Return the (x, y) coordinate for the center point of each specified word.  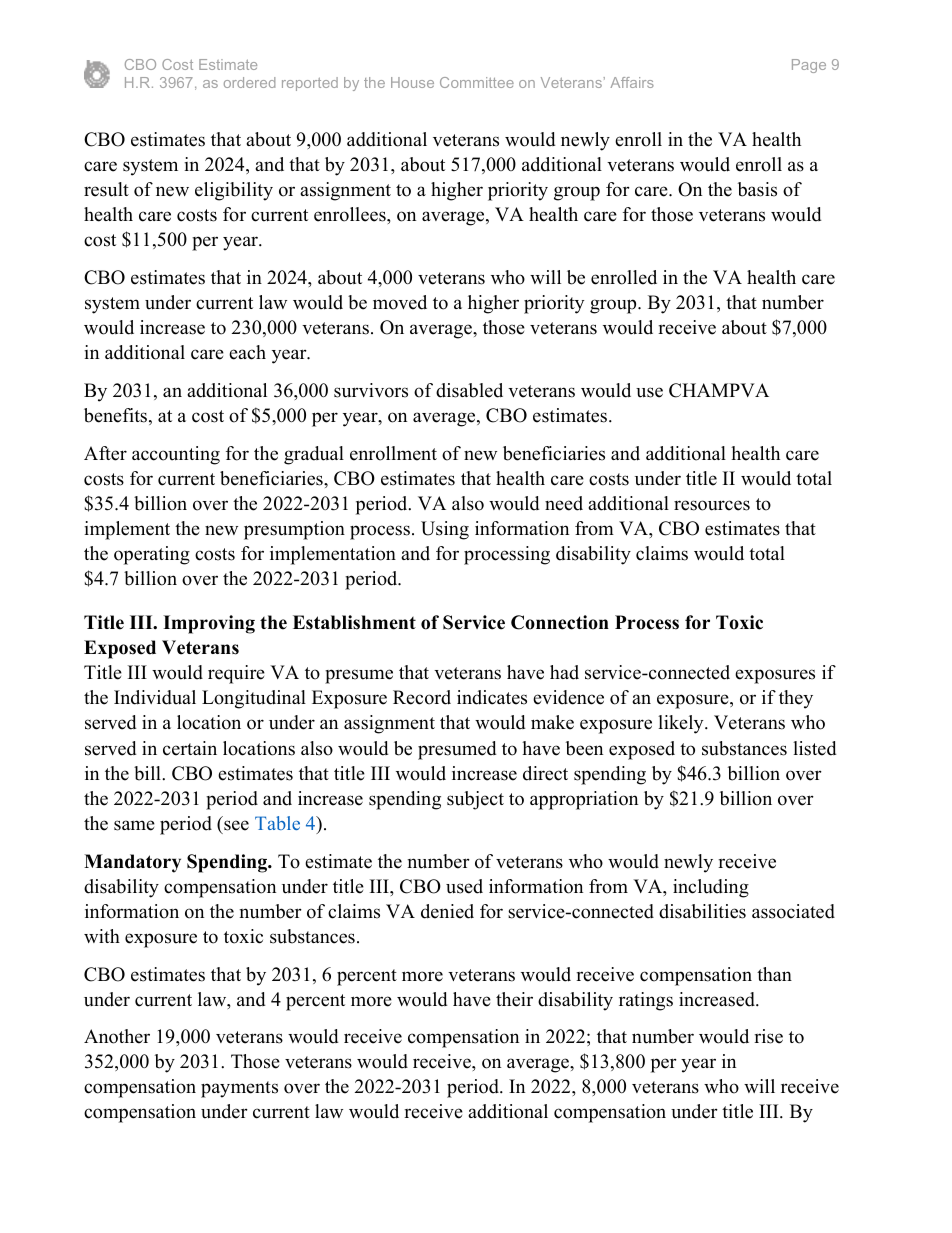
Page (809, 66)
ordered (249, 82)
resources (712, 505)
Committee (477, 82)
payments (239, 1089)
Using (445, 530)
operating (152, 555)
